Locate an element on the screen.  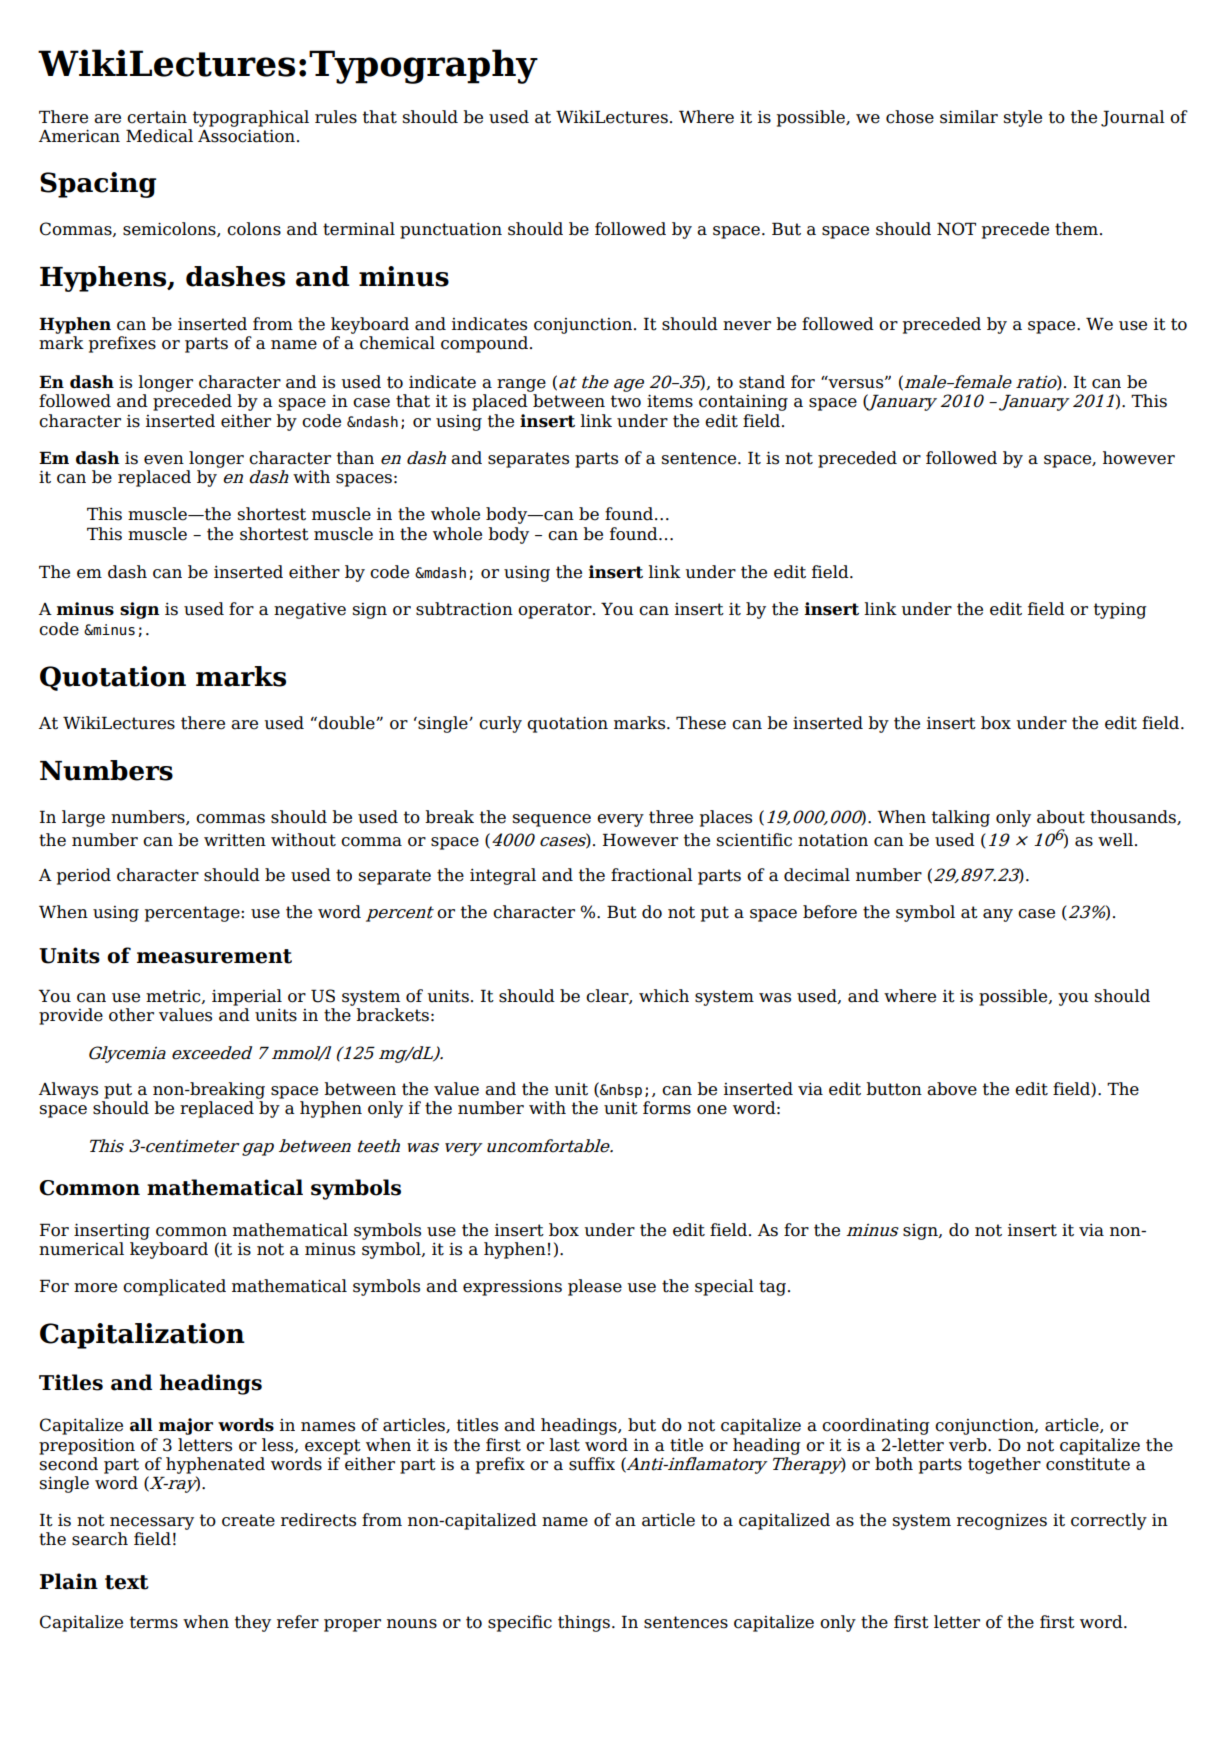
text is located at coordinates (127, 1582).
